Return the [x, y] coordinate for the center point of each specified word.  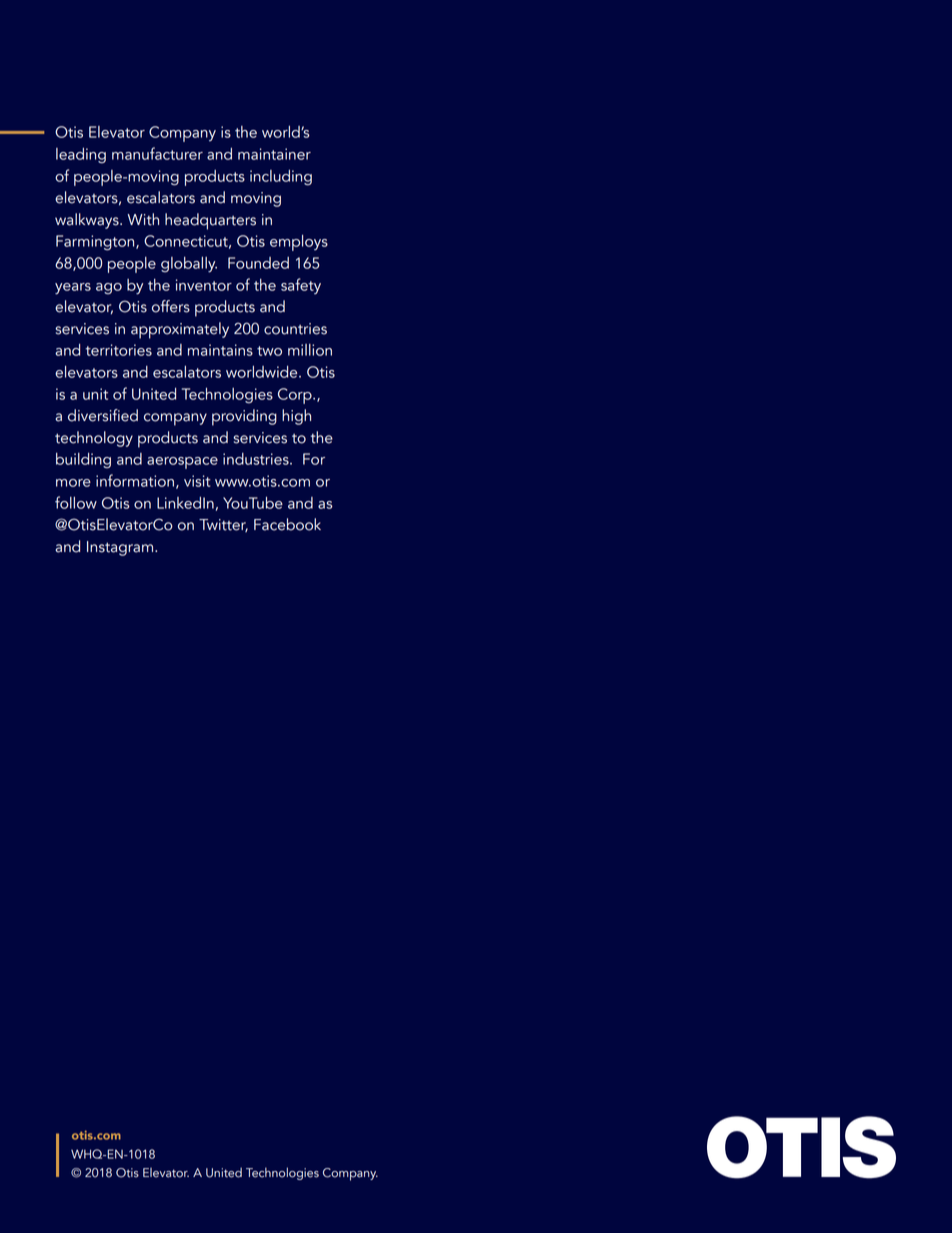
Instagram [120, 548]
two [269, 351]
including [281, 178]
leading [81, 156]
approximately [180, 330]
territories [118, 350]
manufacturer [157, 153]
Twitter [223, 525]
